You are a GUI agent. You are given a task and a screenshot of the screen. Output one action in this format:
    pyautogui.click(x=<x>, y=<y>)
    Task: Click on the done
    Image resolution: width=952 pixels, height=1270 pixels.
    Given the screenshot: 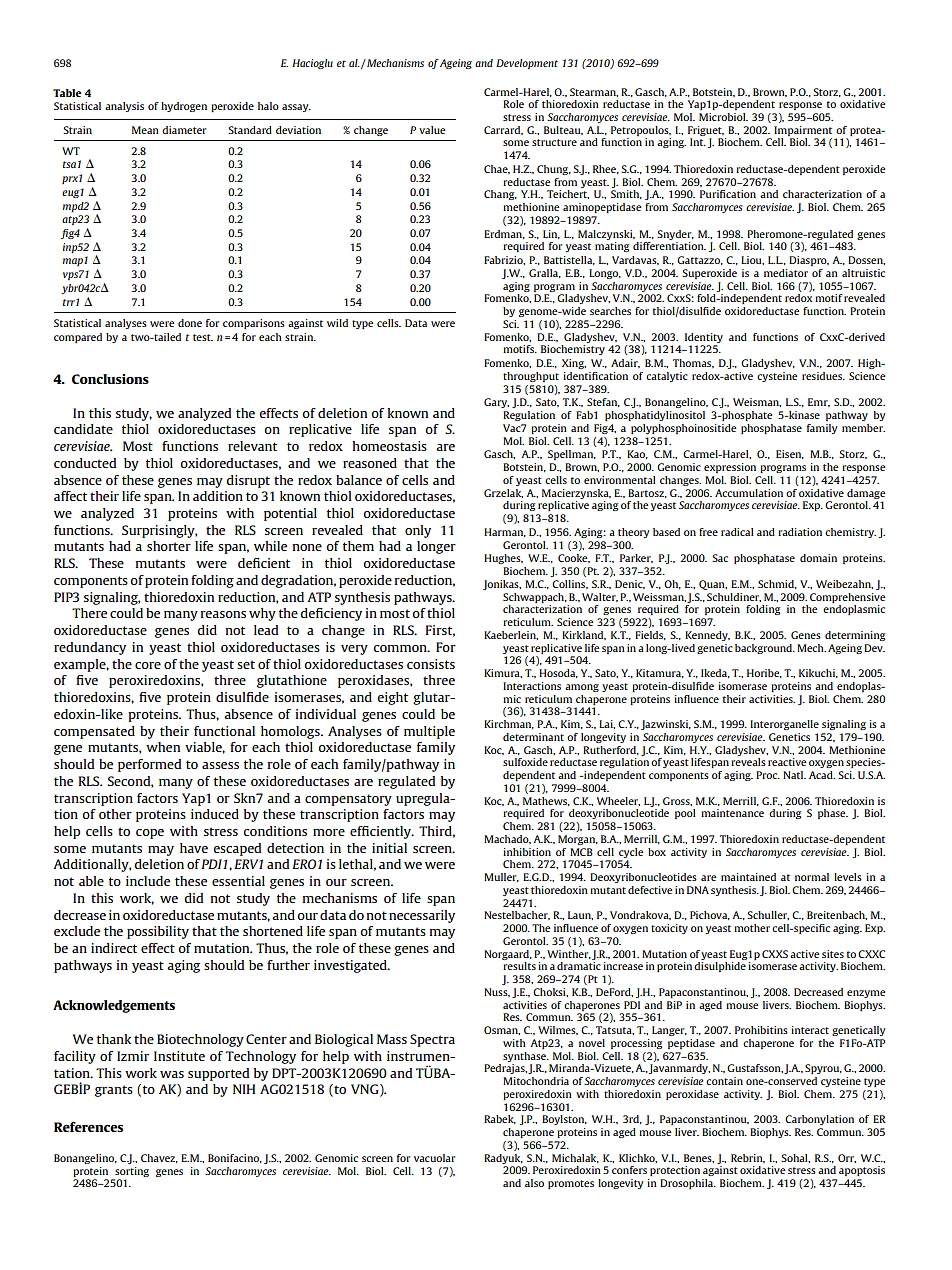 What is the action you would take?
    pyautogui.click(x=190, y=323)
